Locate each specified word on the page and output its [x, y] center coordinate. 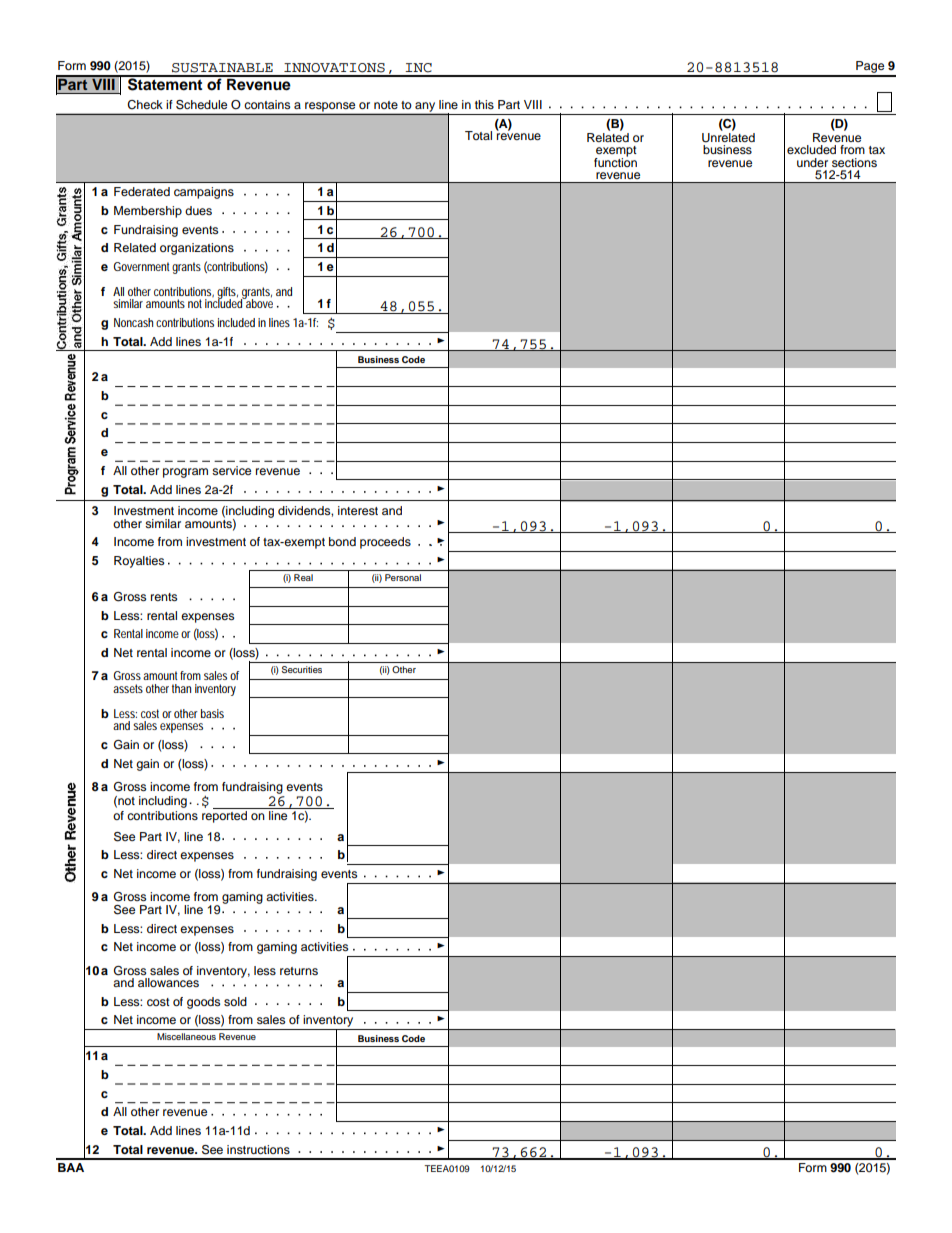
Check [145, 105]
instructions [258, 1149]
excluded [811, 149]
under [812, 162]
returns [299, 971]
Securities [302, 669]
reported [224, 817]
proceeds [385, 543]
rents [164, 597]
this [484, 104]
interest [358, 510]
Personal [403, 577]
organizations [197, 249]
